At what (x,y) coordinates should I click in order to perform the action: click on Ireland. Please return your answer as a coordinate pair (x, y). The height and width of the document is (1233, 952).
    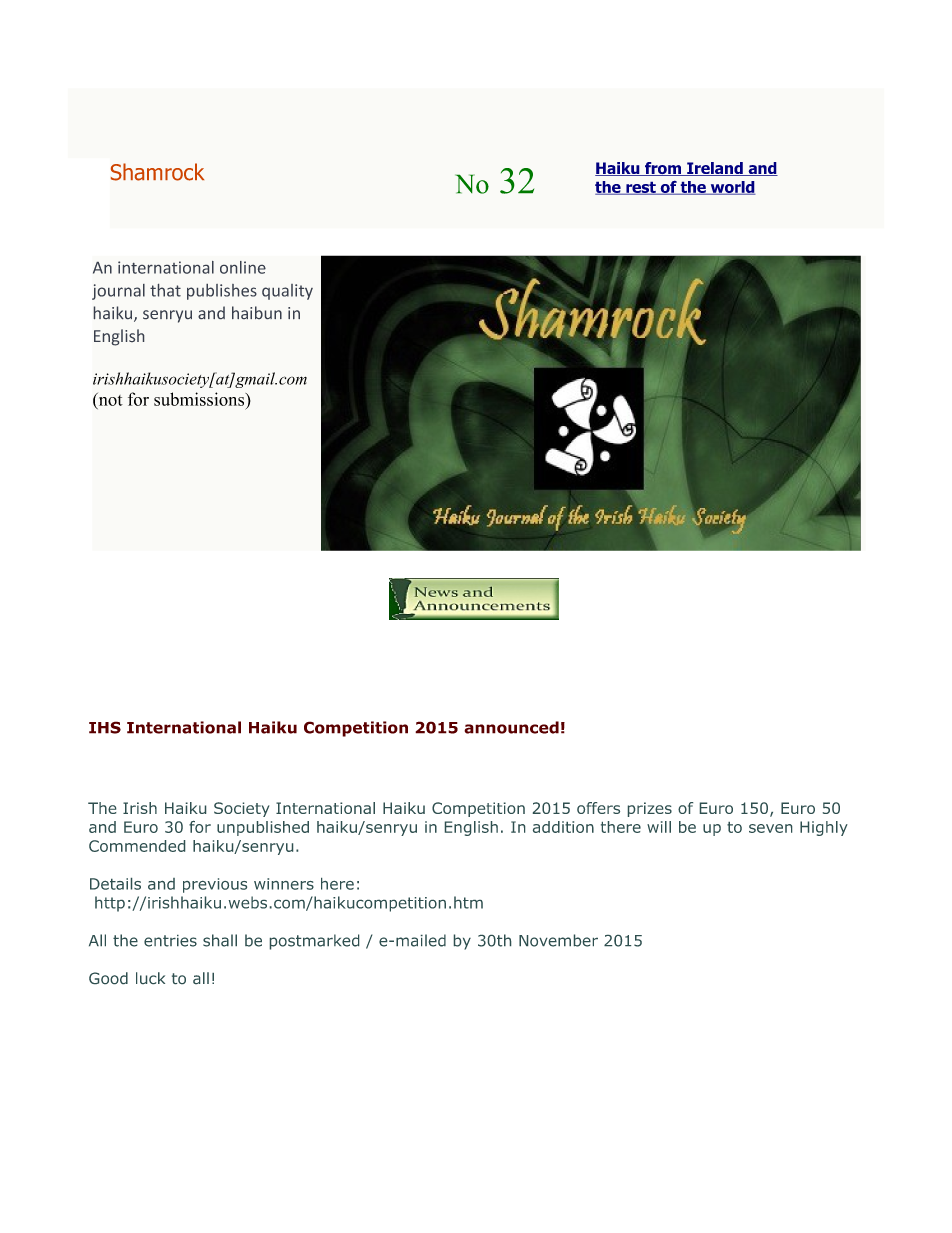
    Looking at the image, I should click on (715, 169).
